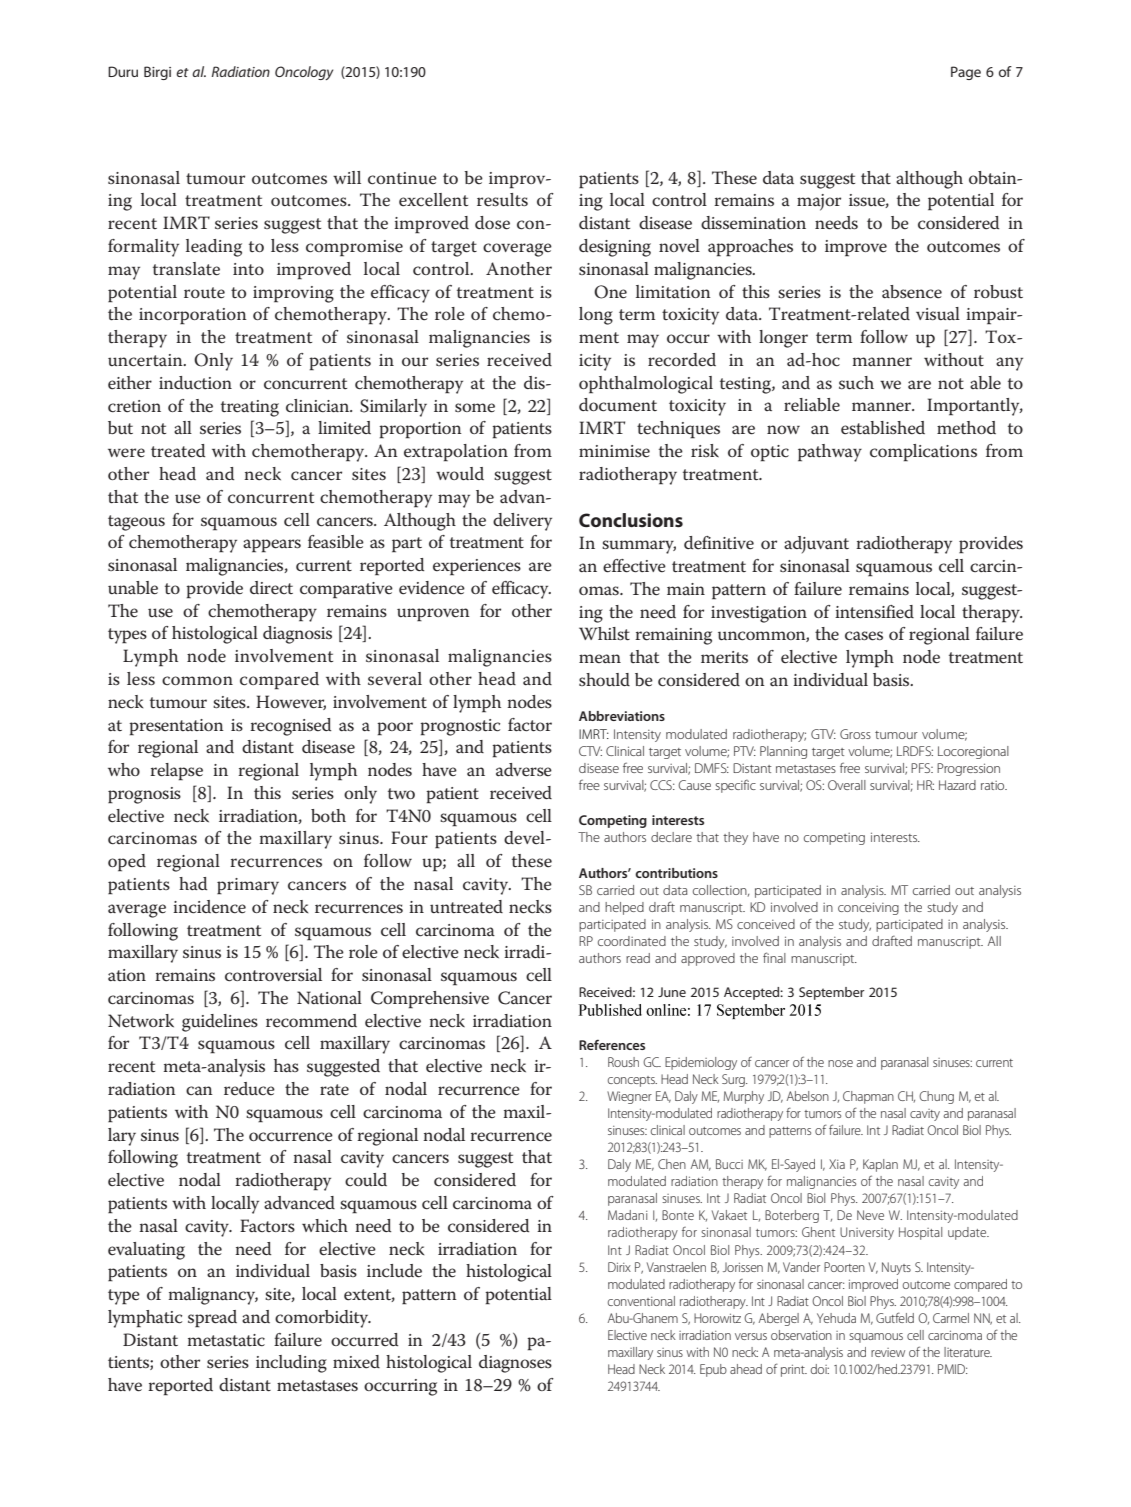  Describe the element at coordinates (502, 200) in the screenshot. I see `results` at that location.
